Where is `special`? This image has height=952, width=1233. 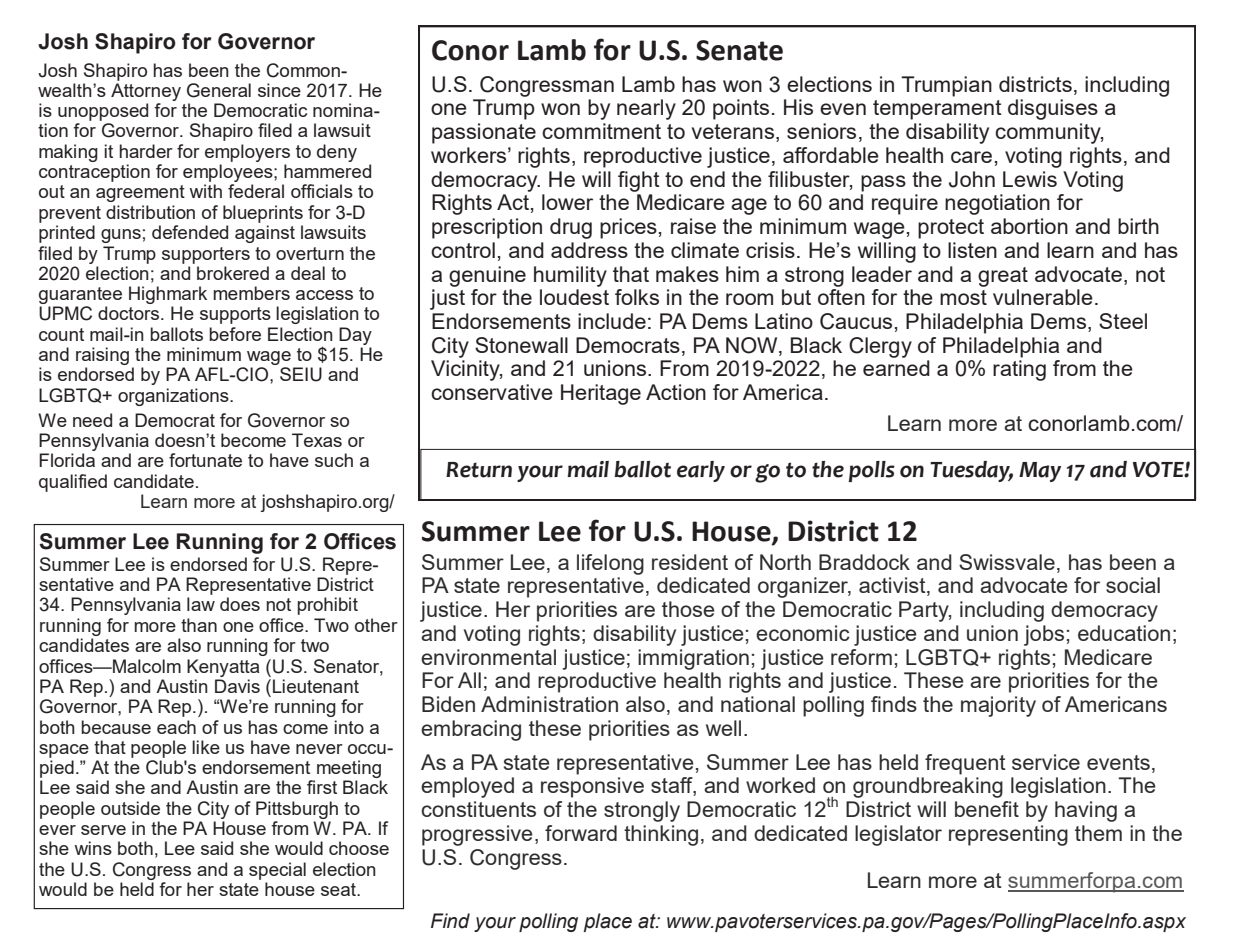 special is located at coordinates (277, 871).
